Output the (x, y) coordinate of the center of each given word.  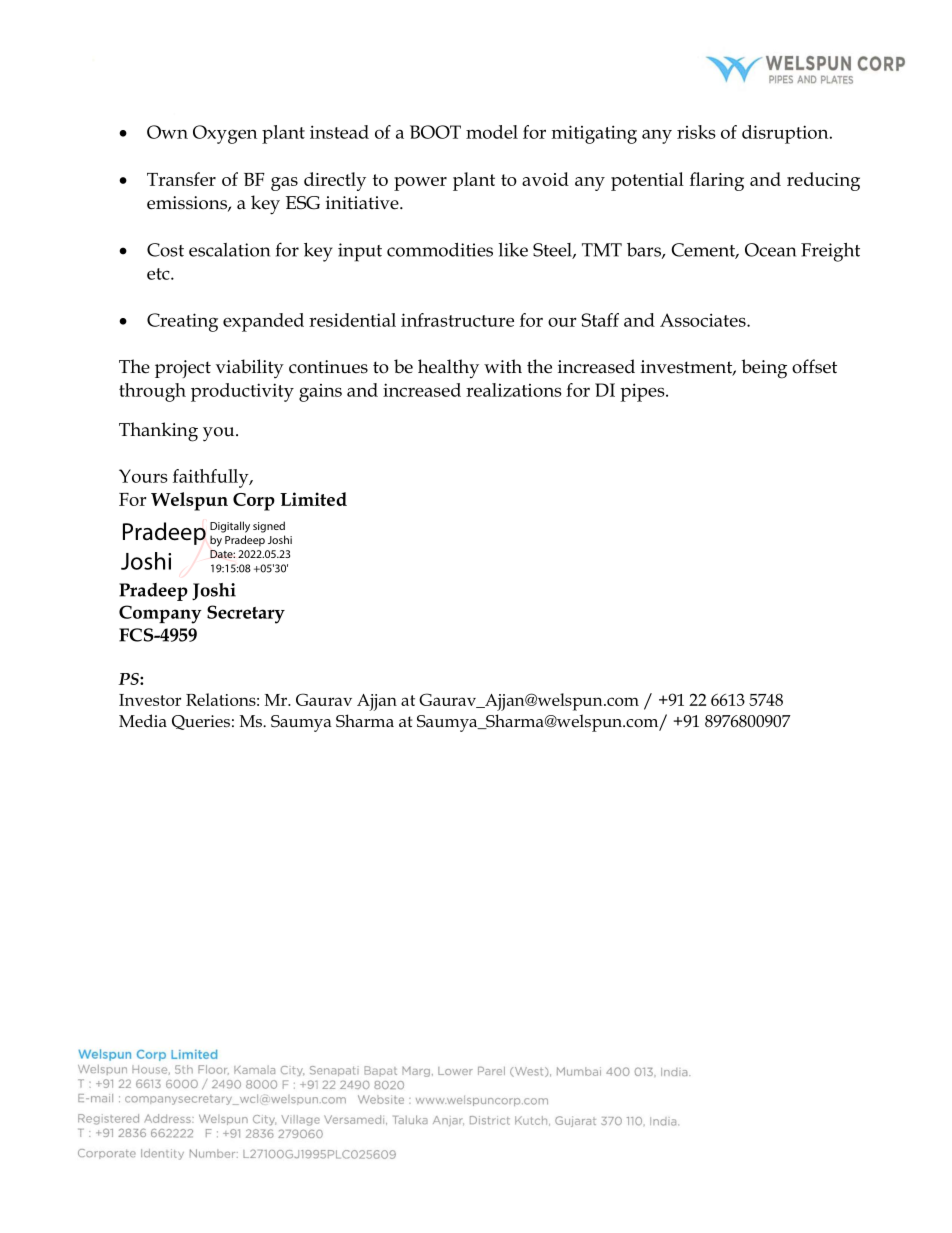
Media (143, 720)
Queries (201, 722)
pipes (643, 392)
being (764, 369)
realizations (514, 390)
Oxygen (225, 134)
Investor (150, 700)
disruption (786, 134)
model (492, 132)
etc (159, 274)
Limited (313, 499)
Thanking (158, 432)
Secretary (246, 614)
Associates (704, 320)
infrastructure (457, 320)
